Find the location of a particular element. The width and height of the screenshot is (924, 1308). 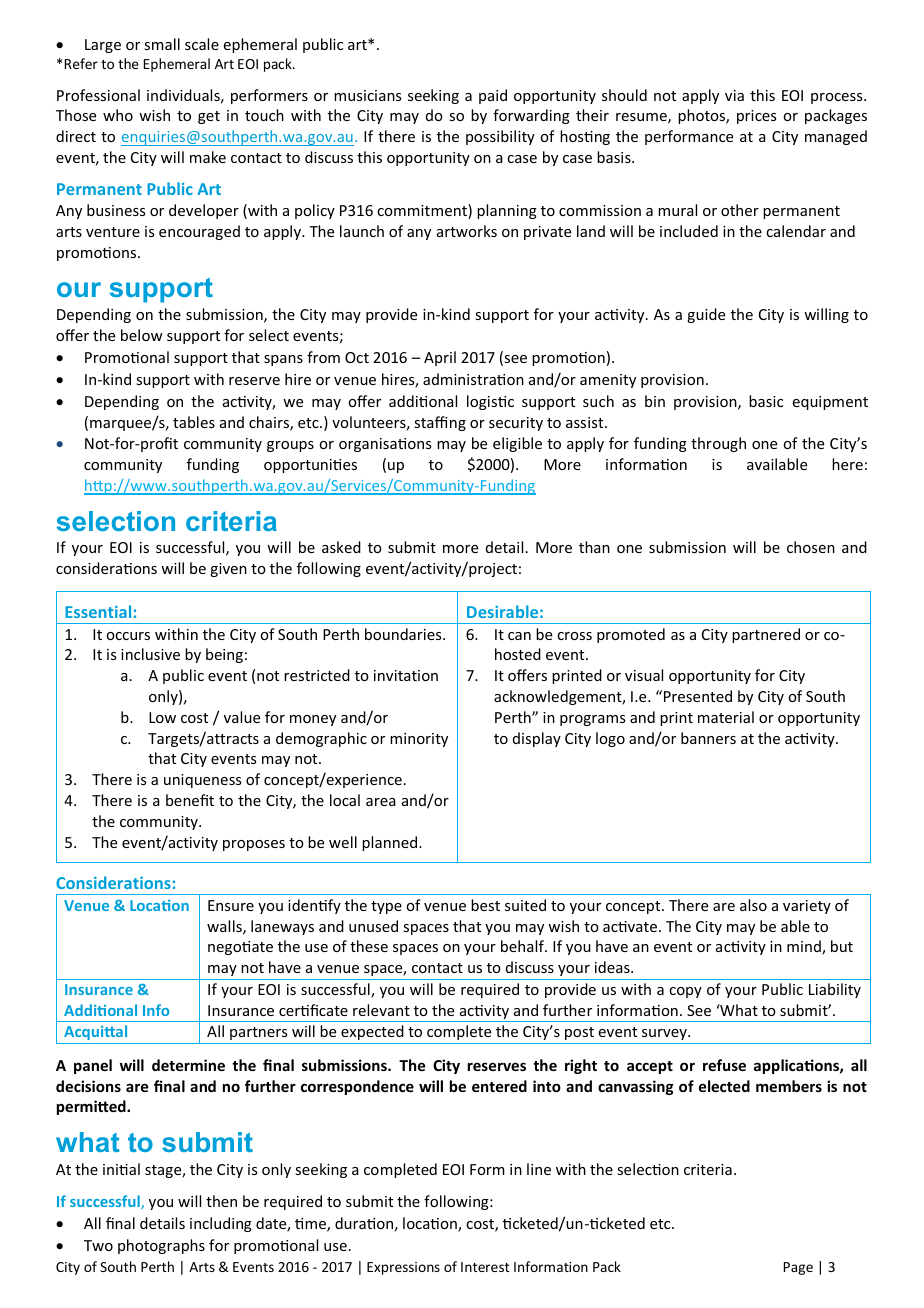

staffing is located at coordinates (440, 423).
